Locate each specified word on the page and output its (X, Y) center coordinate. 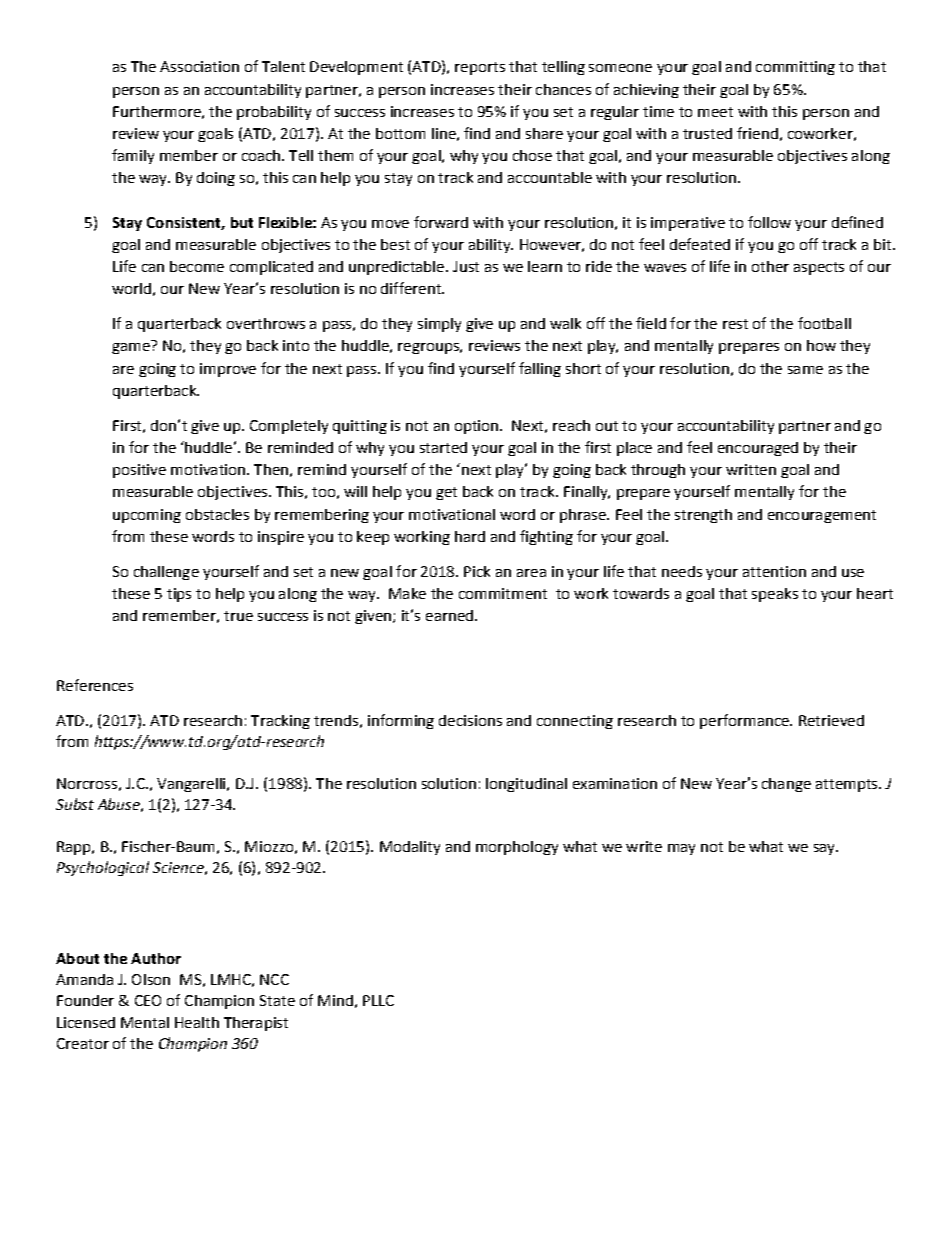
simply (439, 325)
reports (480, 68)
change (786, 785)
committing (795, 68)
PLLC (378, 1000)
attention (774, 571)
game (131, 348)
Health (197, 1022)
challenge (166, 573)
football (824, 323)
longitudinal (526, 785)
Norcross (87, 783)
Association (199, 66)
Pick (477, 571)
